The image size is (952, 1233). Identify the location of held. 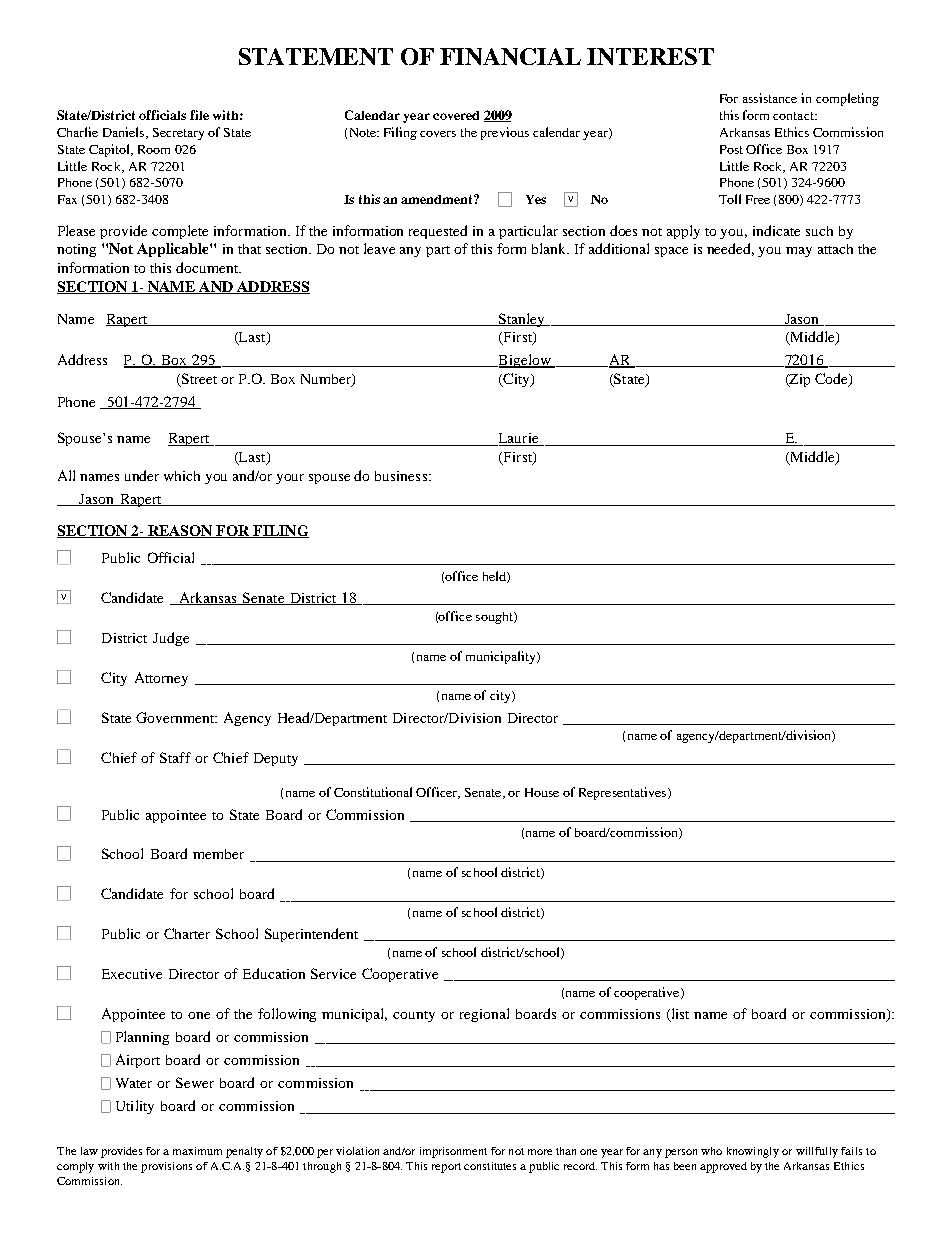
(495, 577).
